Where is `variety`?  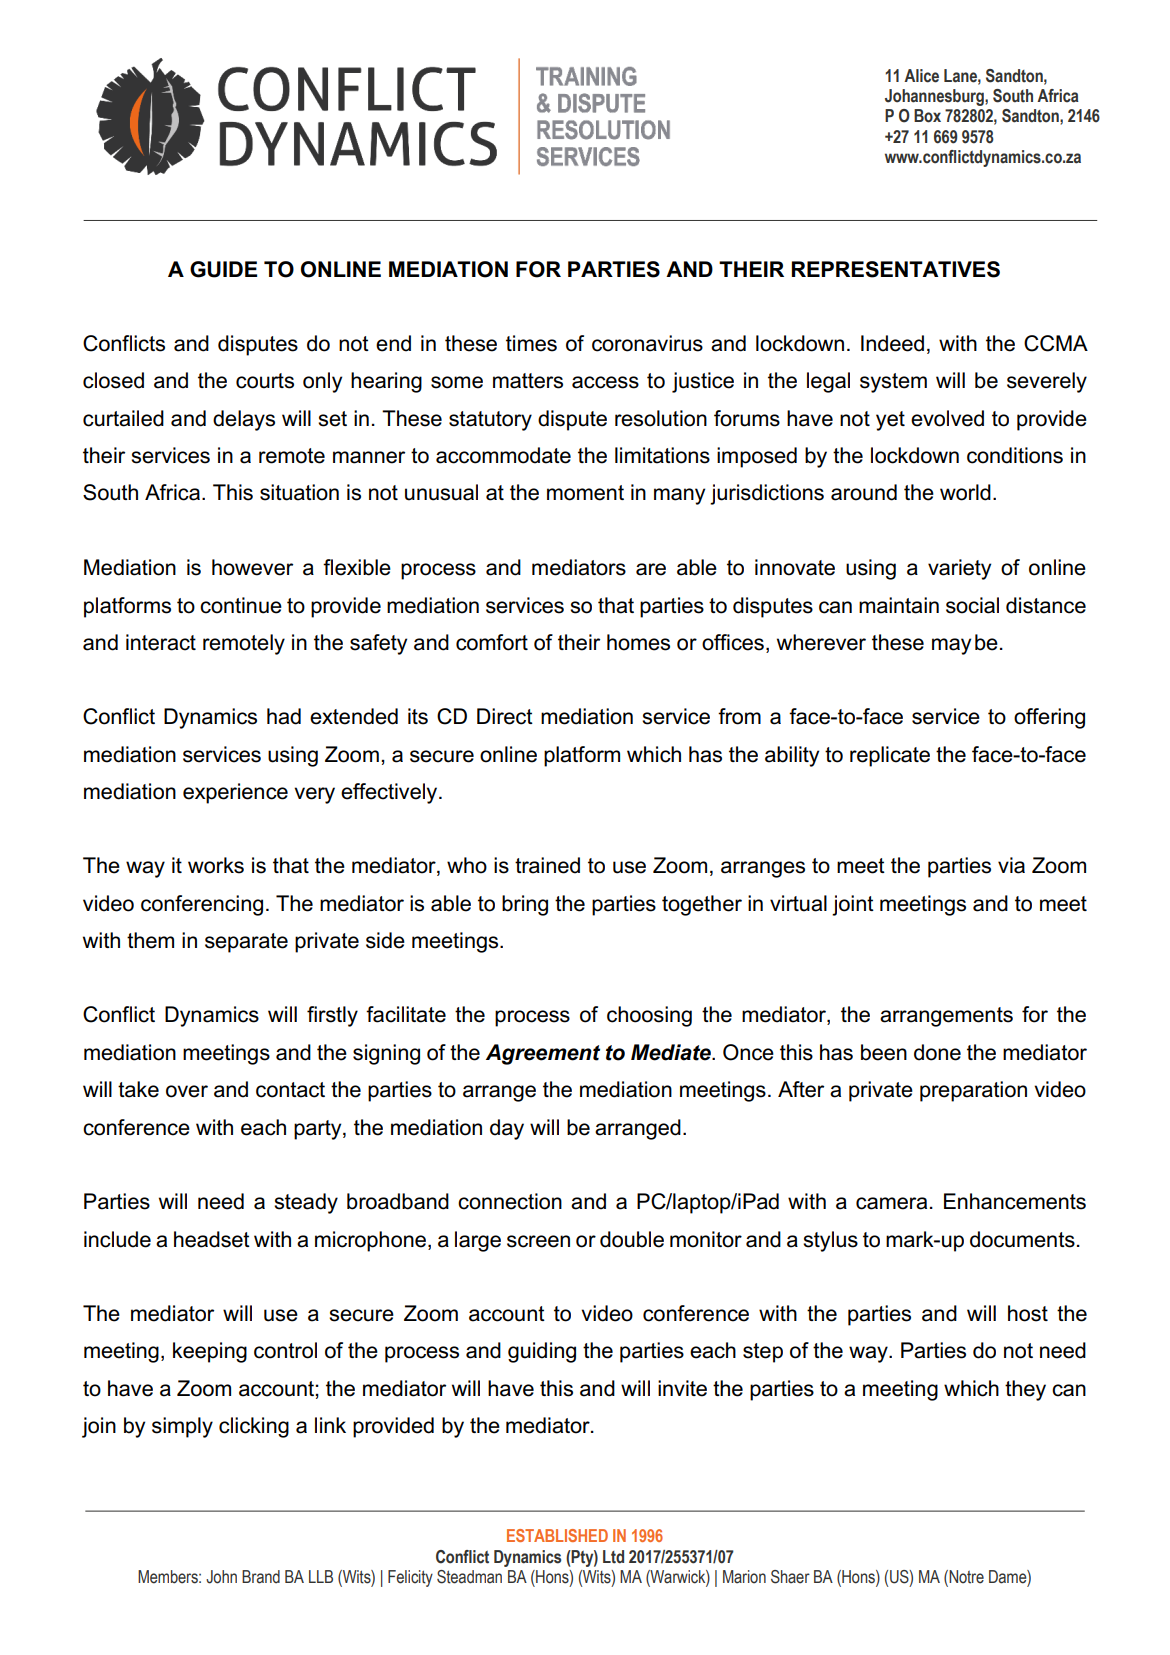 variety is located at coordinates (959, 569).
